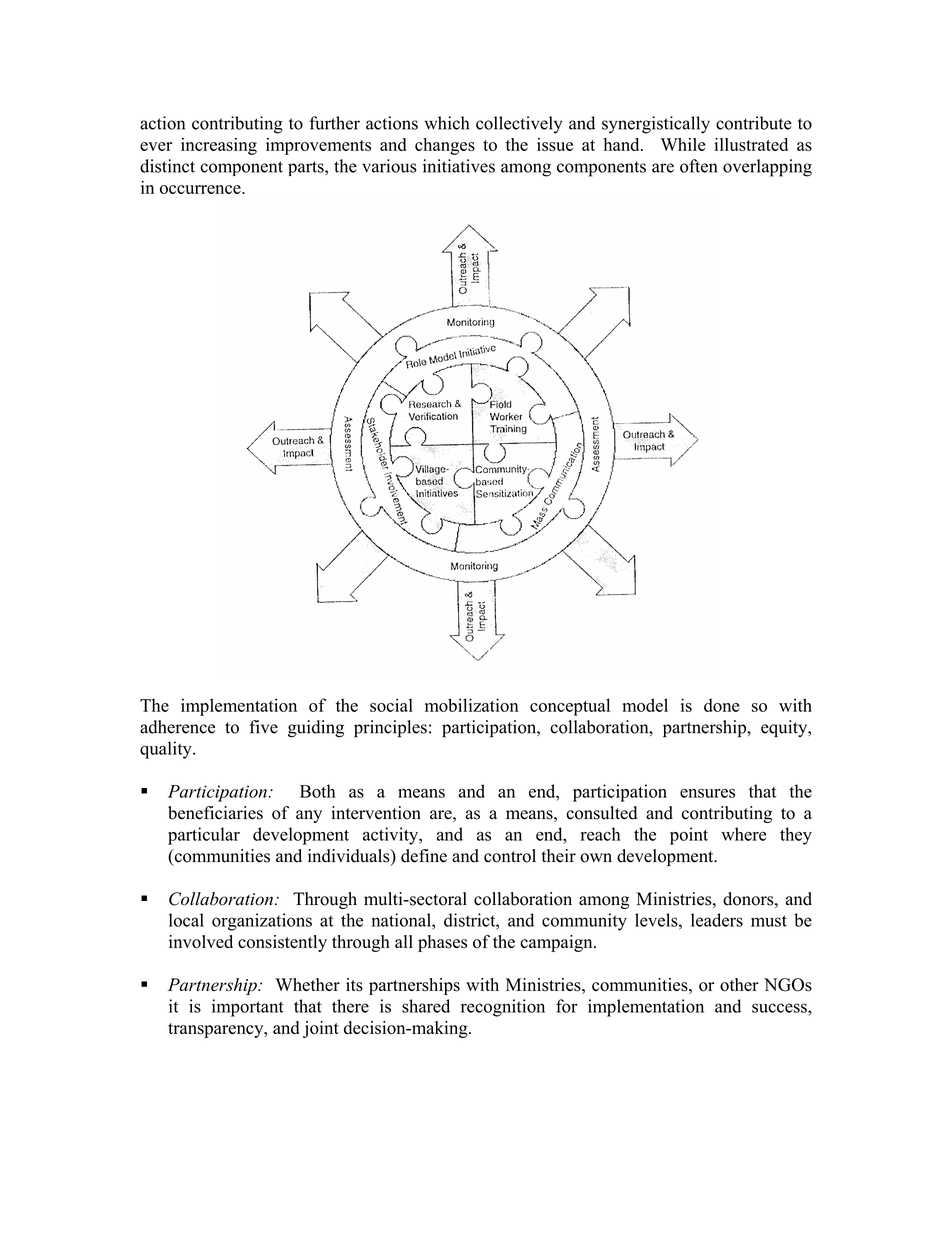  I want to click on important, so click(248, 1008).
